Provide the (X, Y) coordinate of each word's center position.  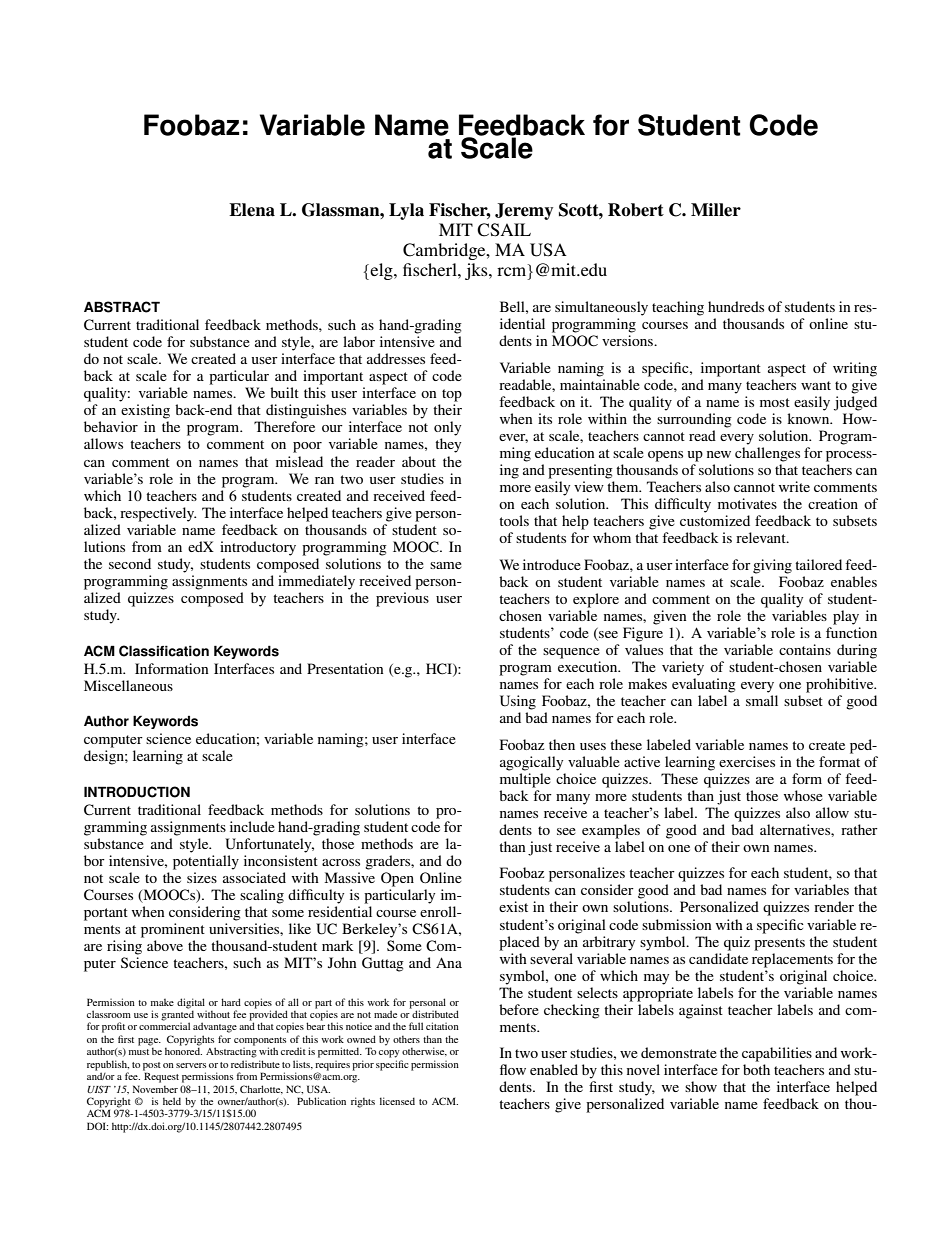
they (448, 445)
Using (518, 702)
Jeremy (524, 211)
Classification (164, 651)
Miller (716, 210)
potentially (206, 862)
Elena (252, 210)
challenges (767, 454)
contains (805, 649)
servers (191, 1065)
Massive (350, 877)
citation (442, 1026)
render (834, 906)
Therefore (284, 426)
